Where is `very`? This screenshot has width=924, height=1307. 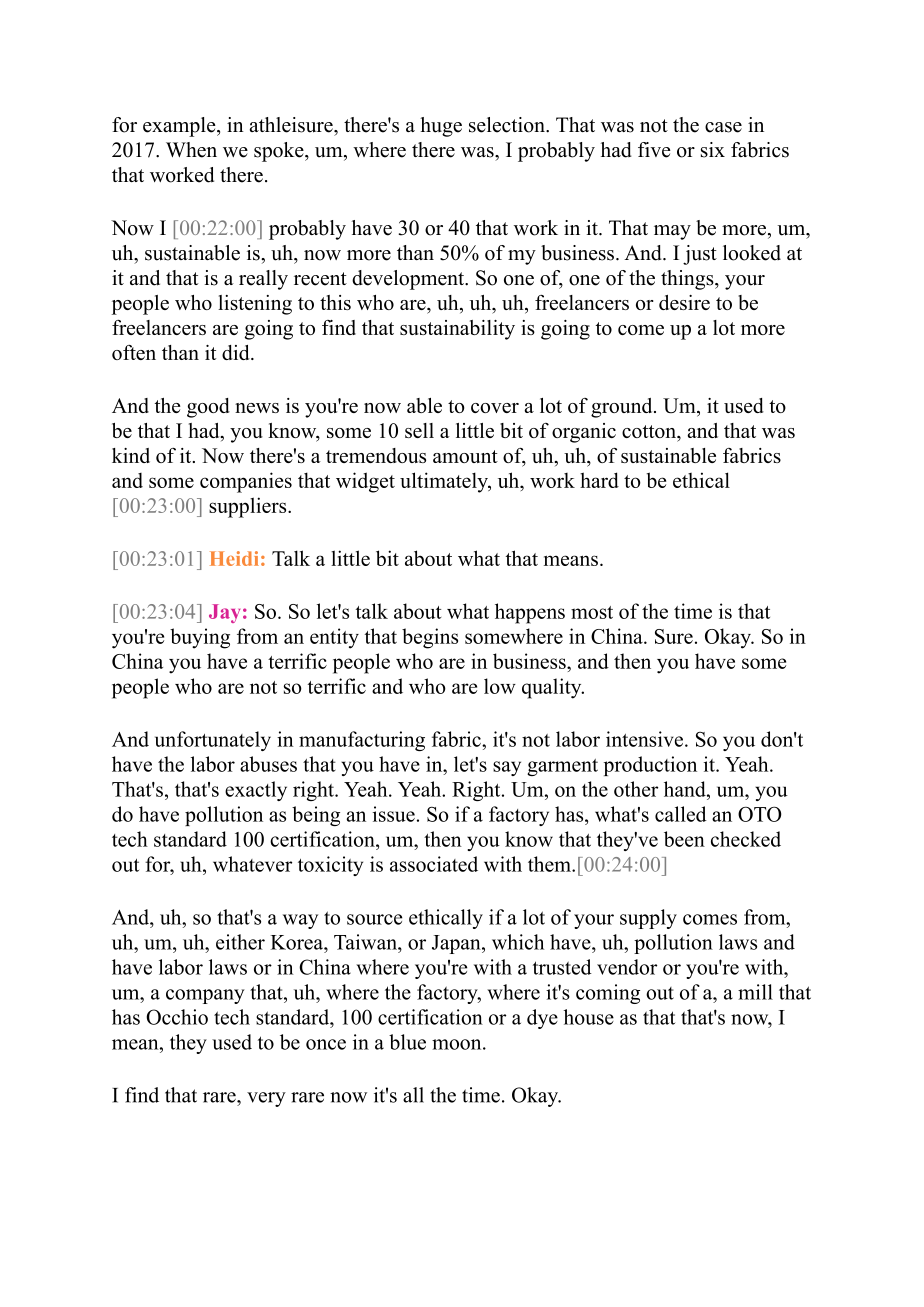 very is located at coordinates (266, 1099).
